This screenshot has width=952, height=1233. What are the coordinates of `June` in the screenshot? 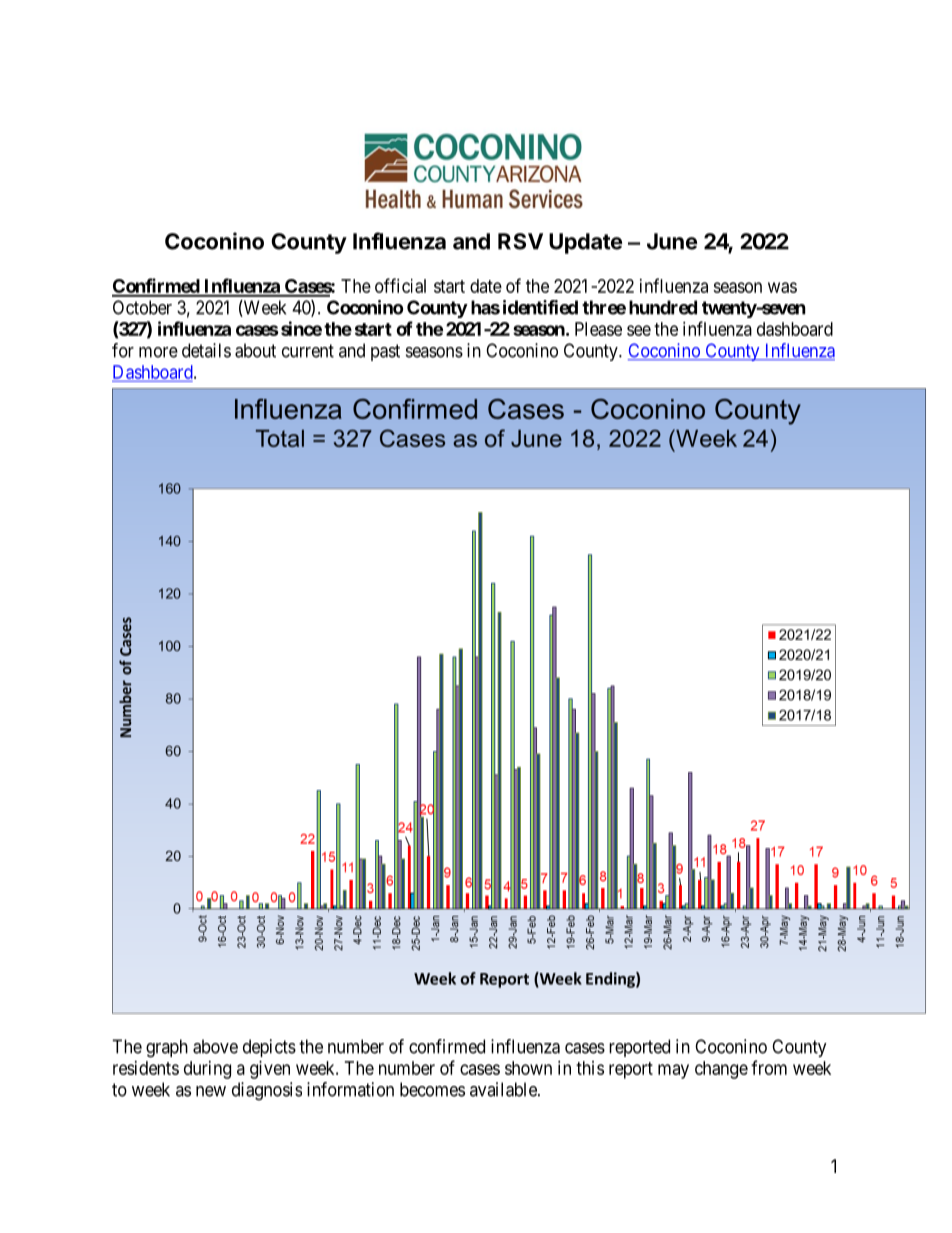 It's located at (672, 241).
